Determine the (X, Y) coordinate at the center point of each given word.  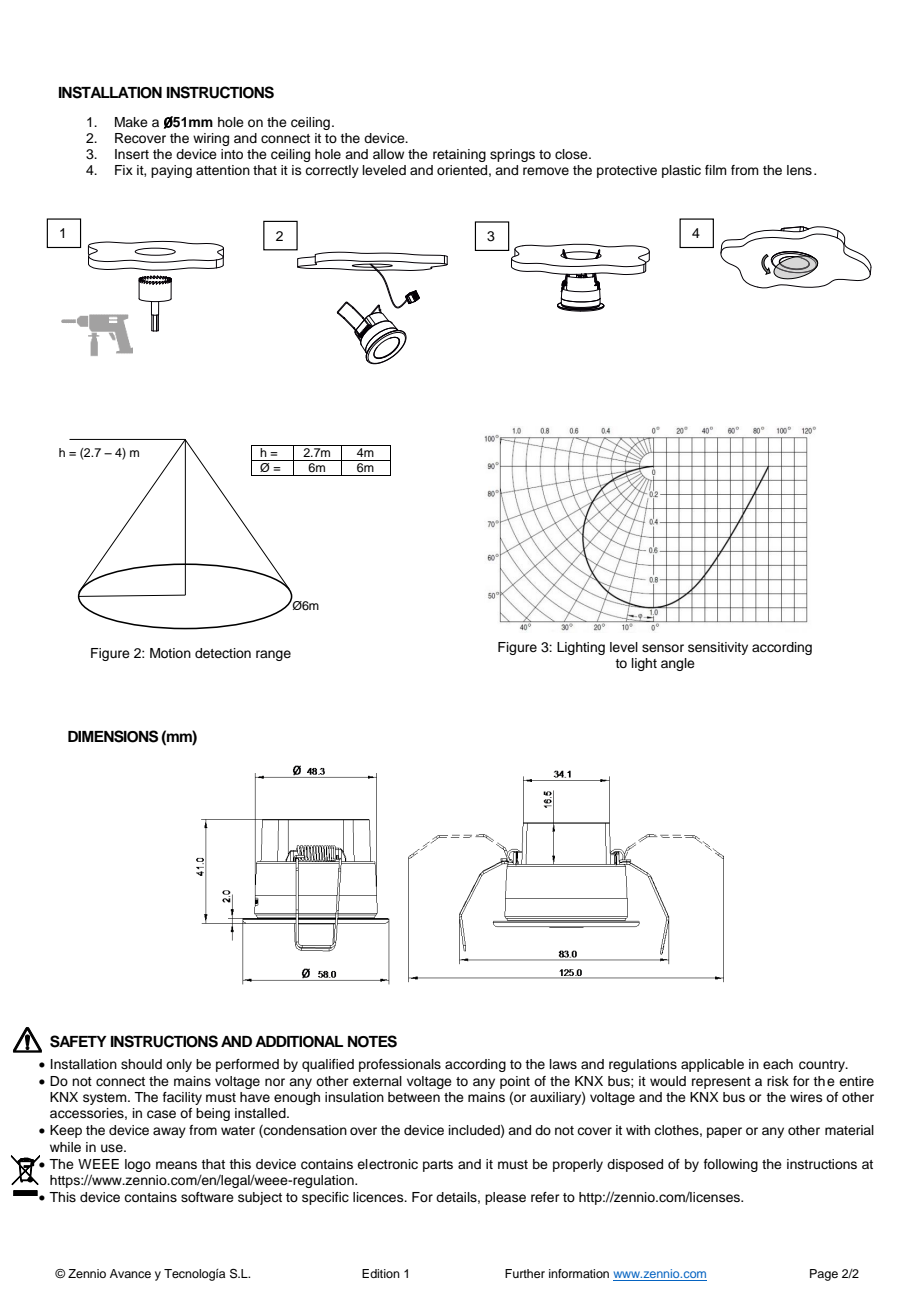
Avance (130, 1273)
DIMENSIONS (113, 736)
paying (171, 171)
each (778, 1064)
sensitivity (718, 648)
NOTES (372, 1041)
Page (824, 1275)
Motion (170, 653)
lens (799, 170)
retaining (459, 155)
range (273, 655)
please (505, 1198)
